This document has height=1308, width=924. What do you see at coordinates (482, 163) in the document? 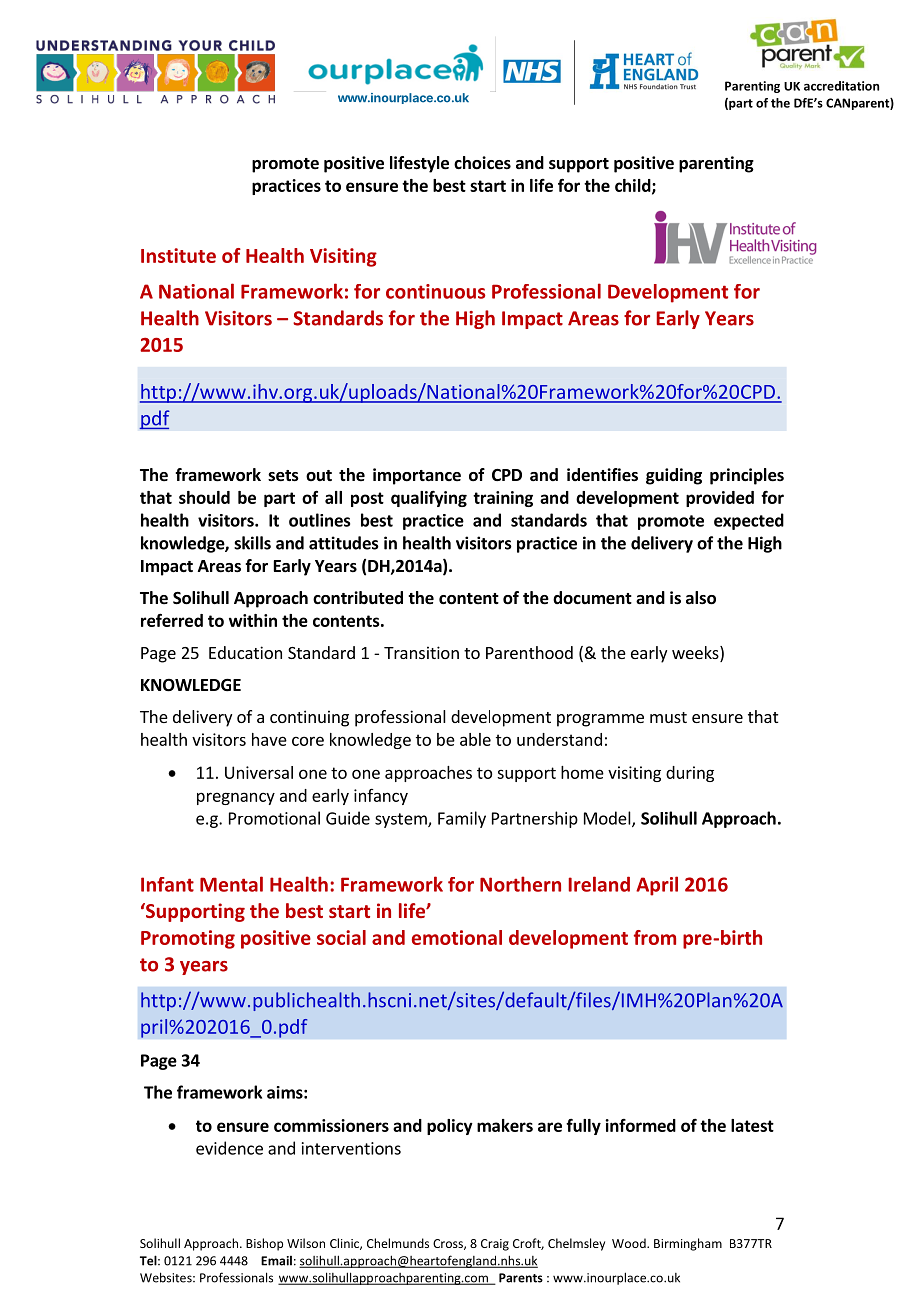
I see `choices` at bounding box center [482, 163].
